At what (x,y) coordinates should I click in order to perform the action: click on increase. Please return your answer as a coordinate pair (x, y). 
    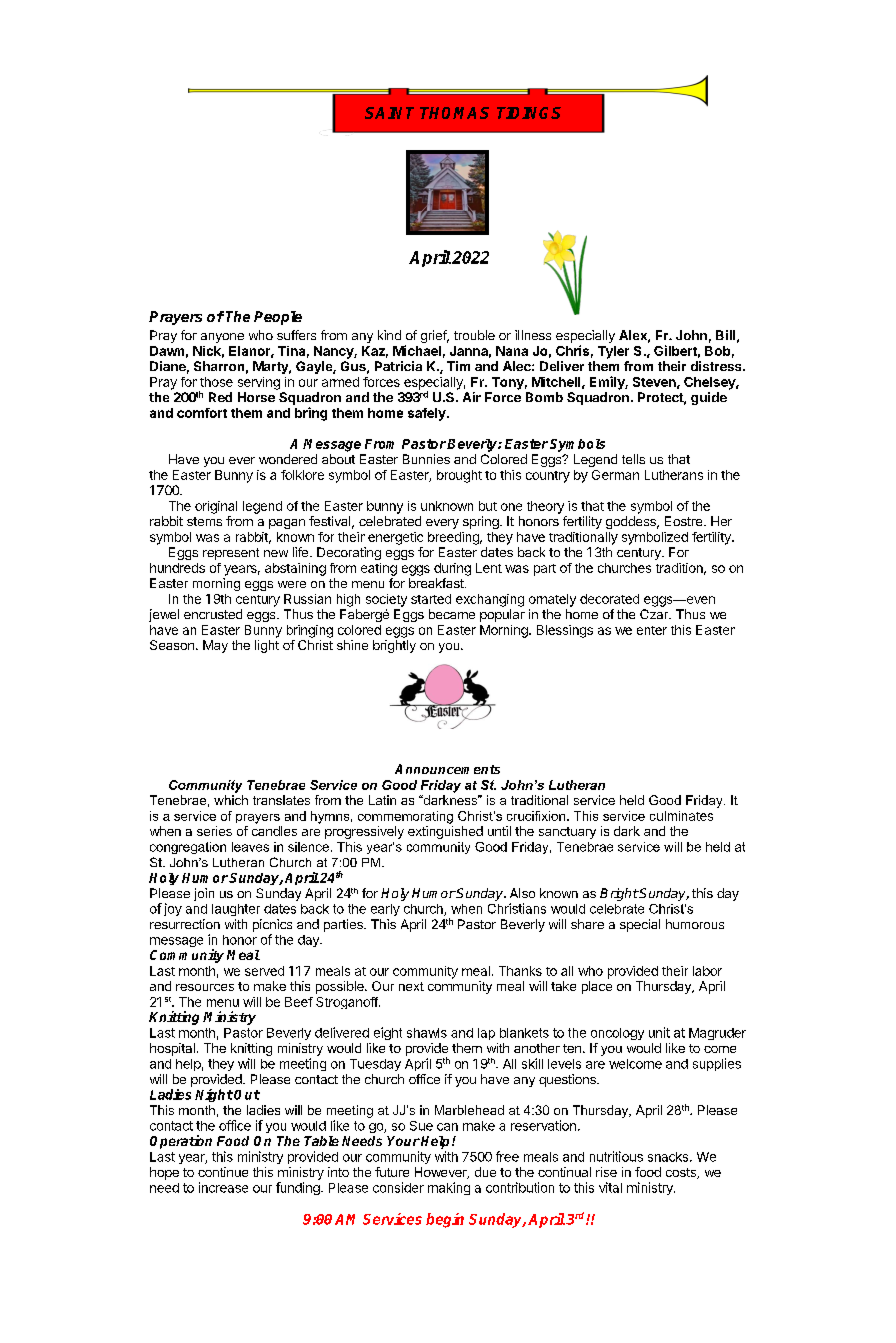
    Looking at the image, I should click on (223, 1187).
